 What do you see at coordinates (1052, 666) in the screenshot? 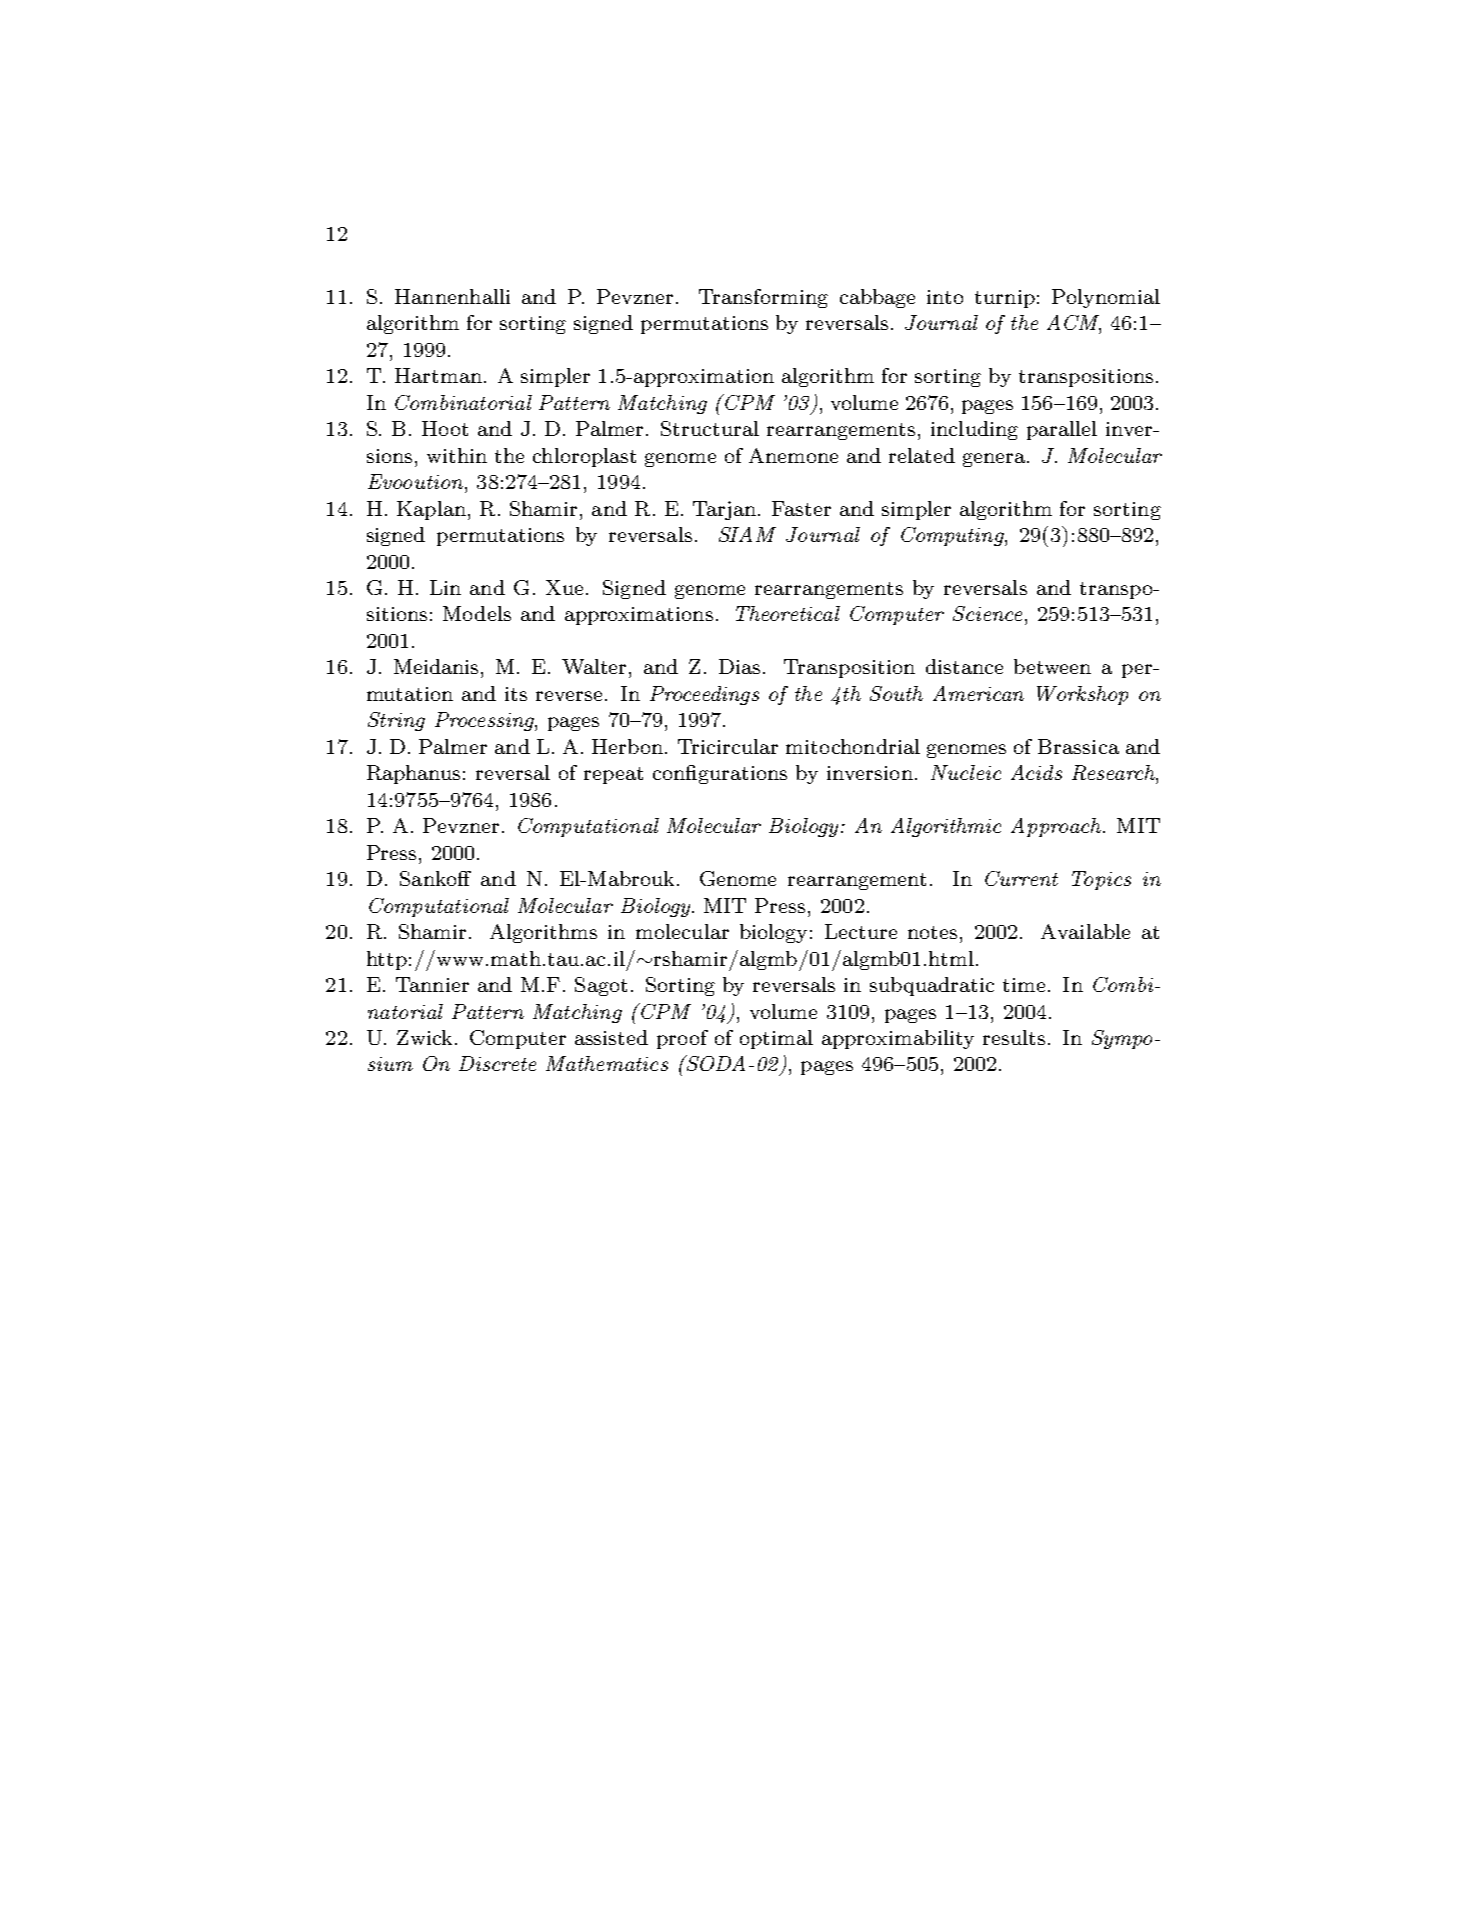
I see `between` at bounding box center [1052, 666].
